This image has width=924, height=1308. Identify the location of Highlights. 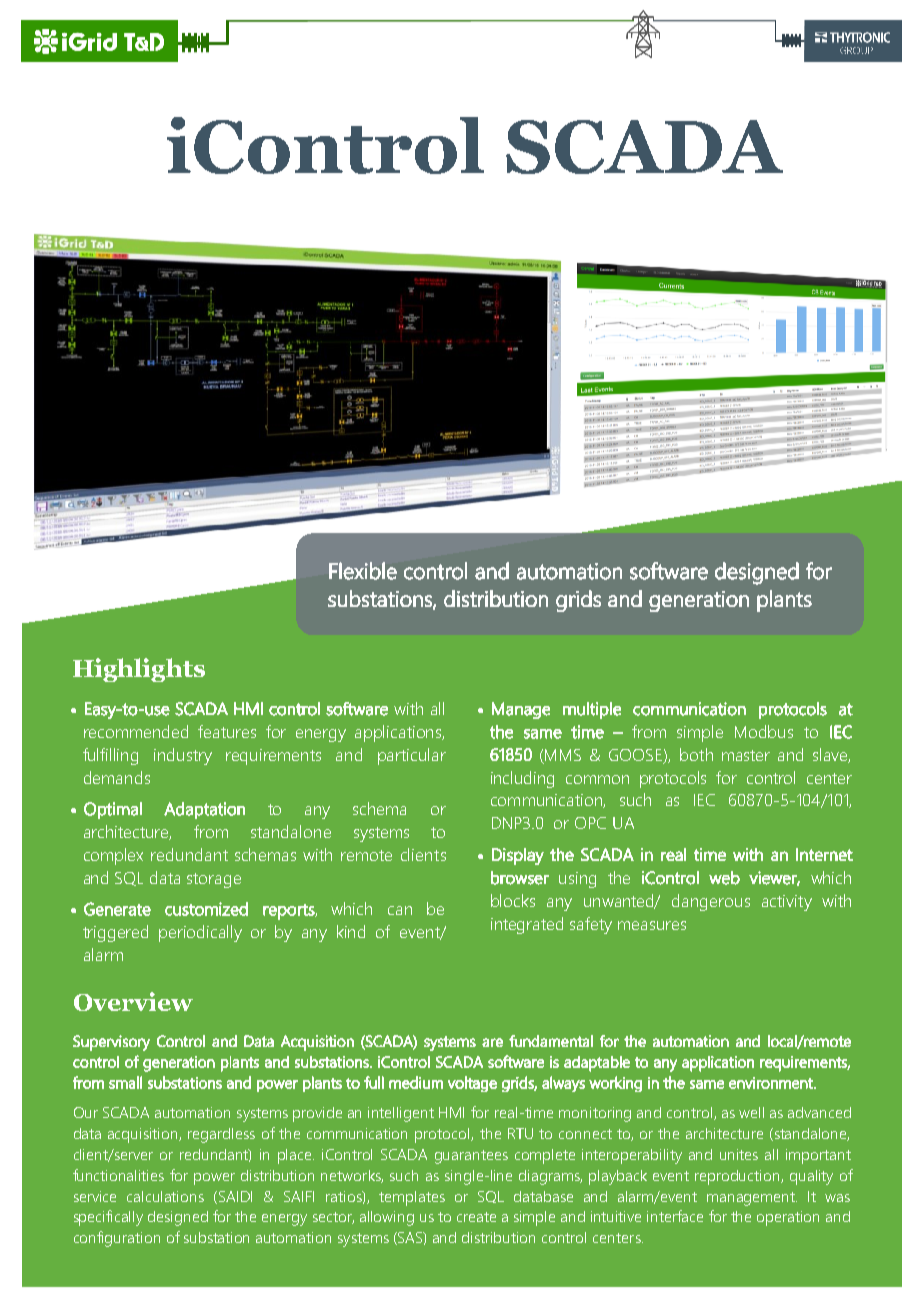
(139, 670).
